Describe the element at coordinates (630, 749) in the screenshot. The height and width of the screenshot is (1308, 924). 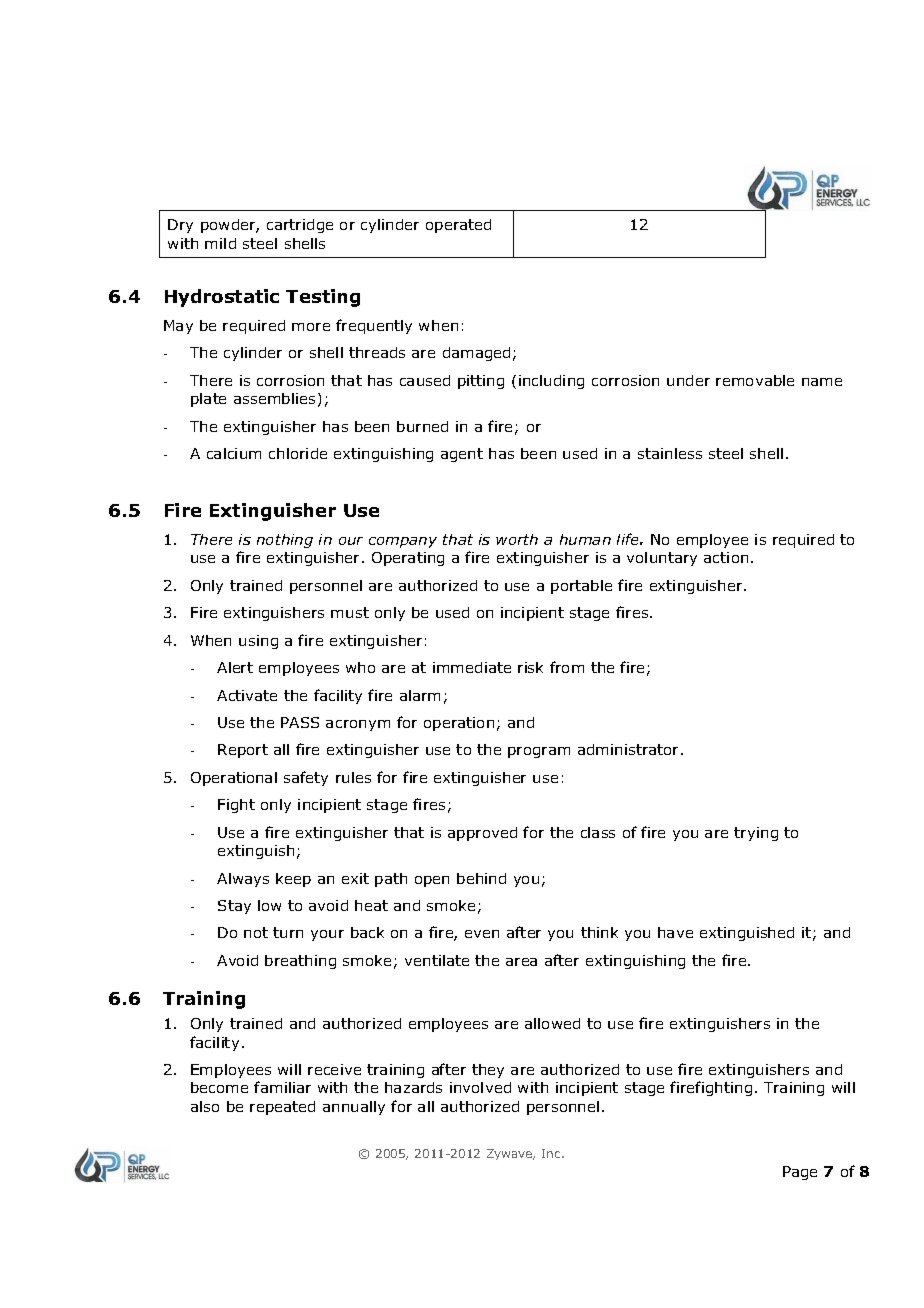
I see `administrator` at that location.
